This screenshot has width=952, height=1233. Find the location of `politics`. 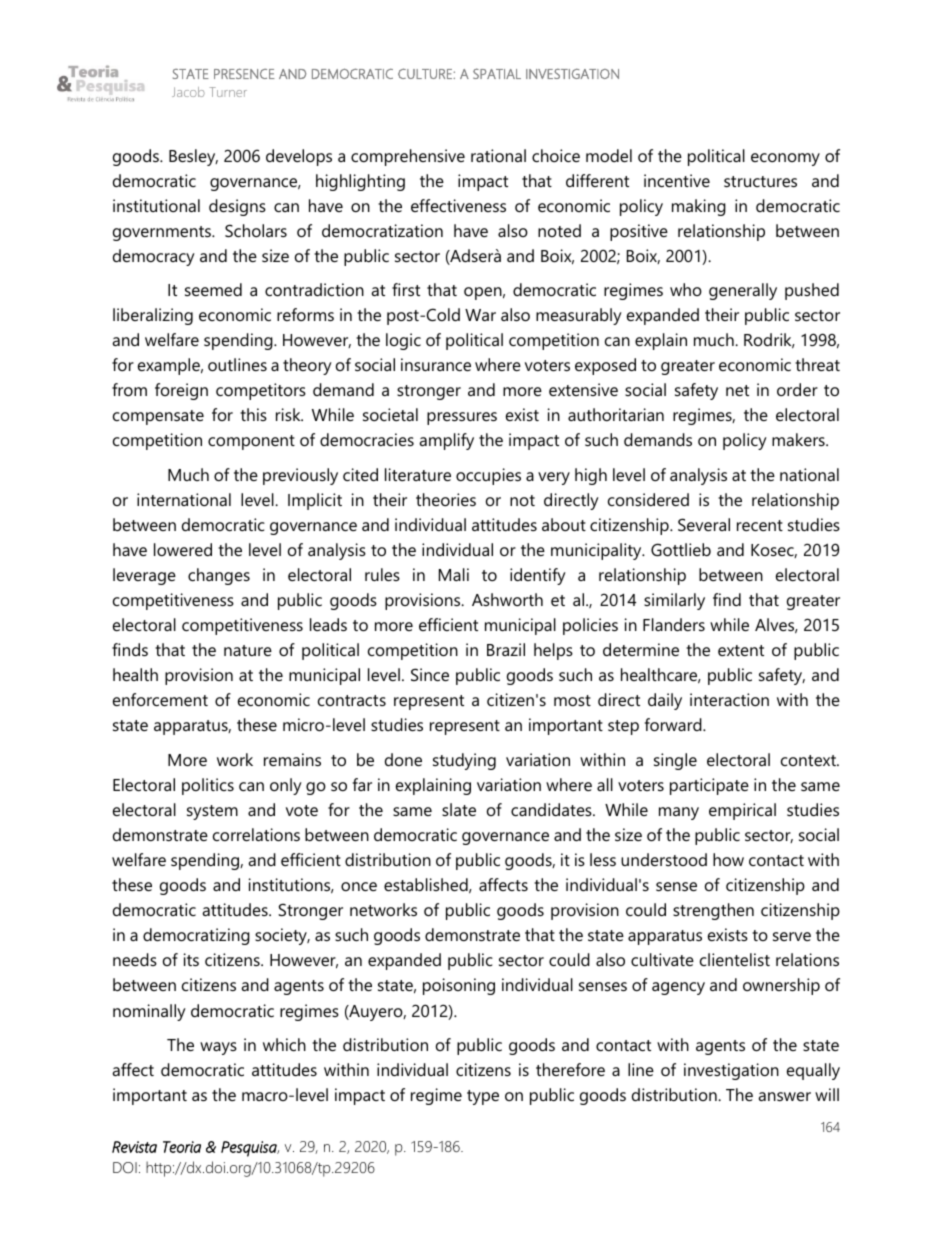

politics is located at coordinates (208, 786).
